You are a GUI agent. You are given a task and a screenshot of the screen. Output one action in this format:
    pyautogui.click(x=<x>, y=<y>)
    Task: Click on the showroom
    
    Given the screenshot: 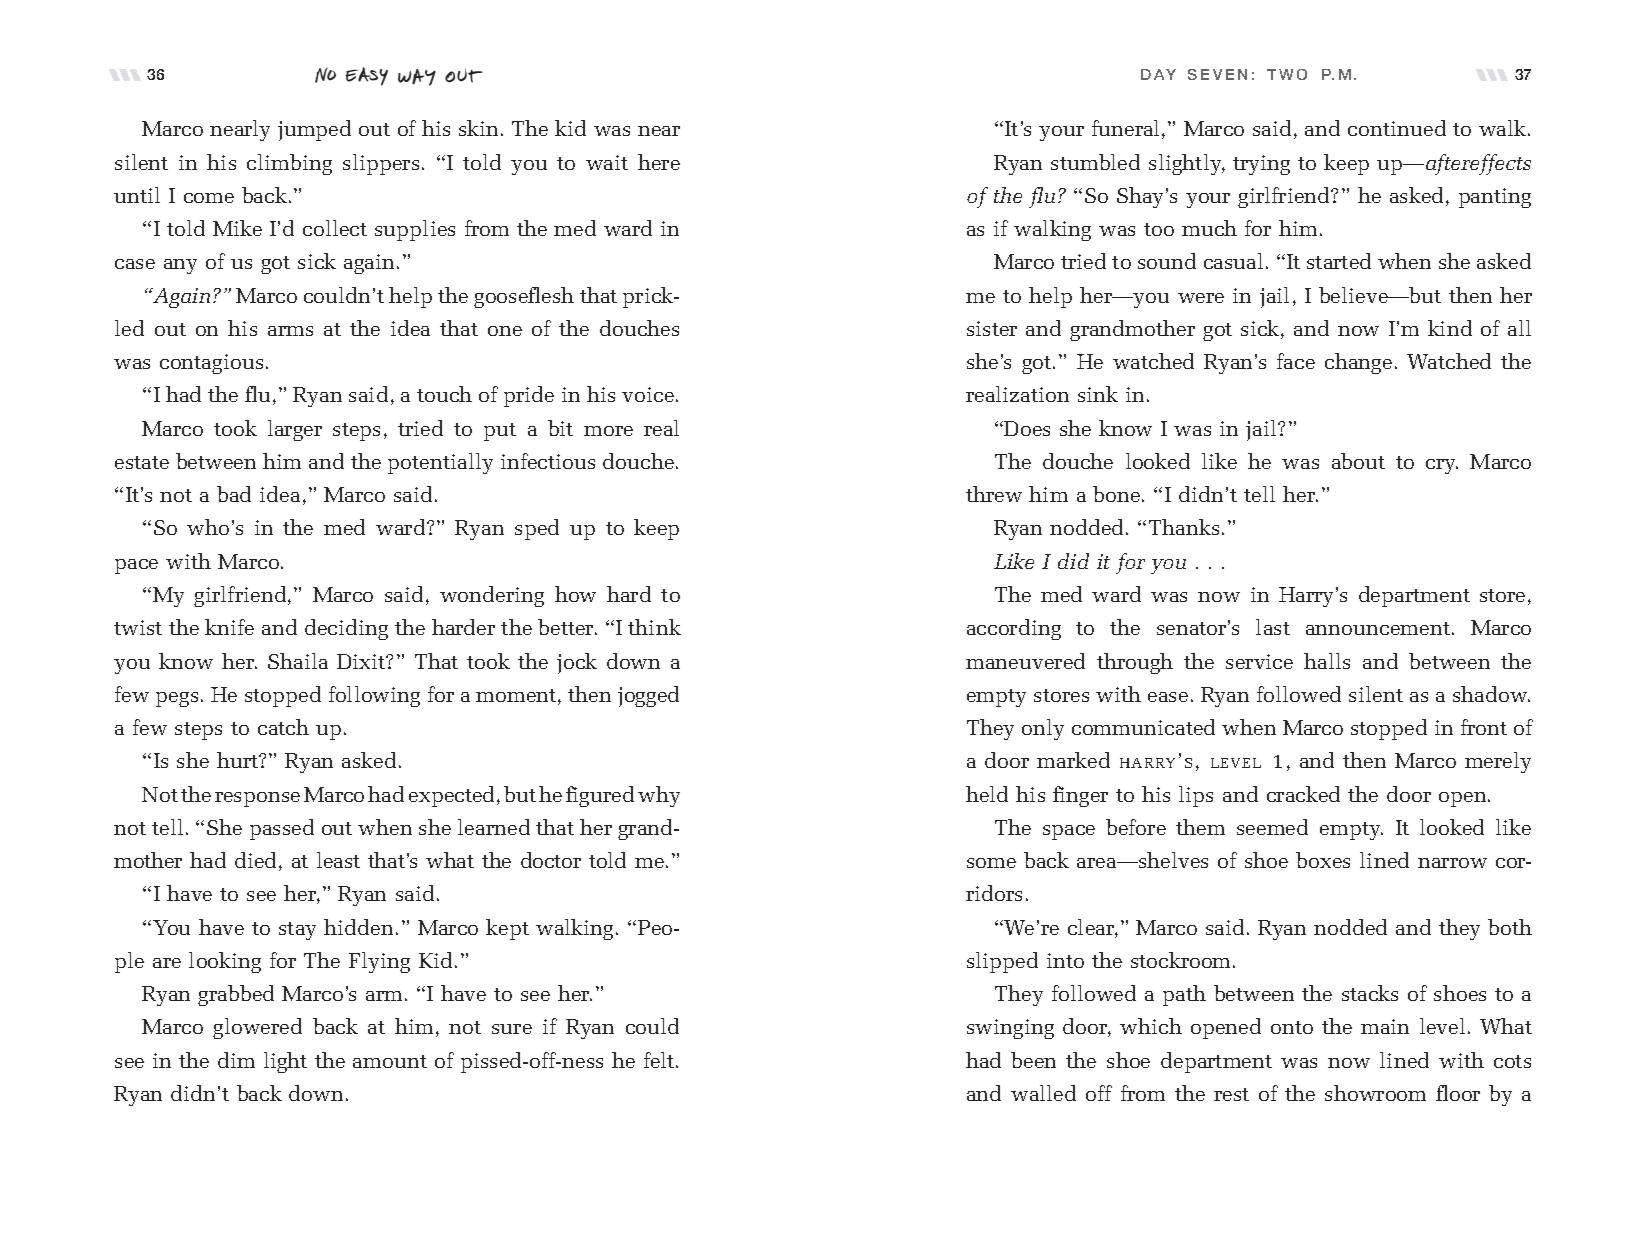 What is the action you would take?
    pyautogui.click(x=1375, y=1093)
